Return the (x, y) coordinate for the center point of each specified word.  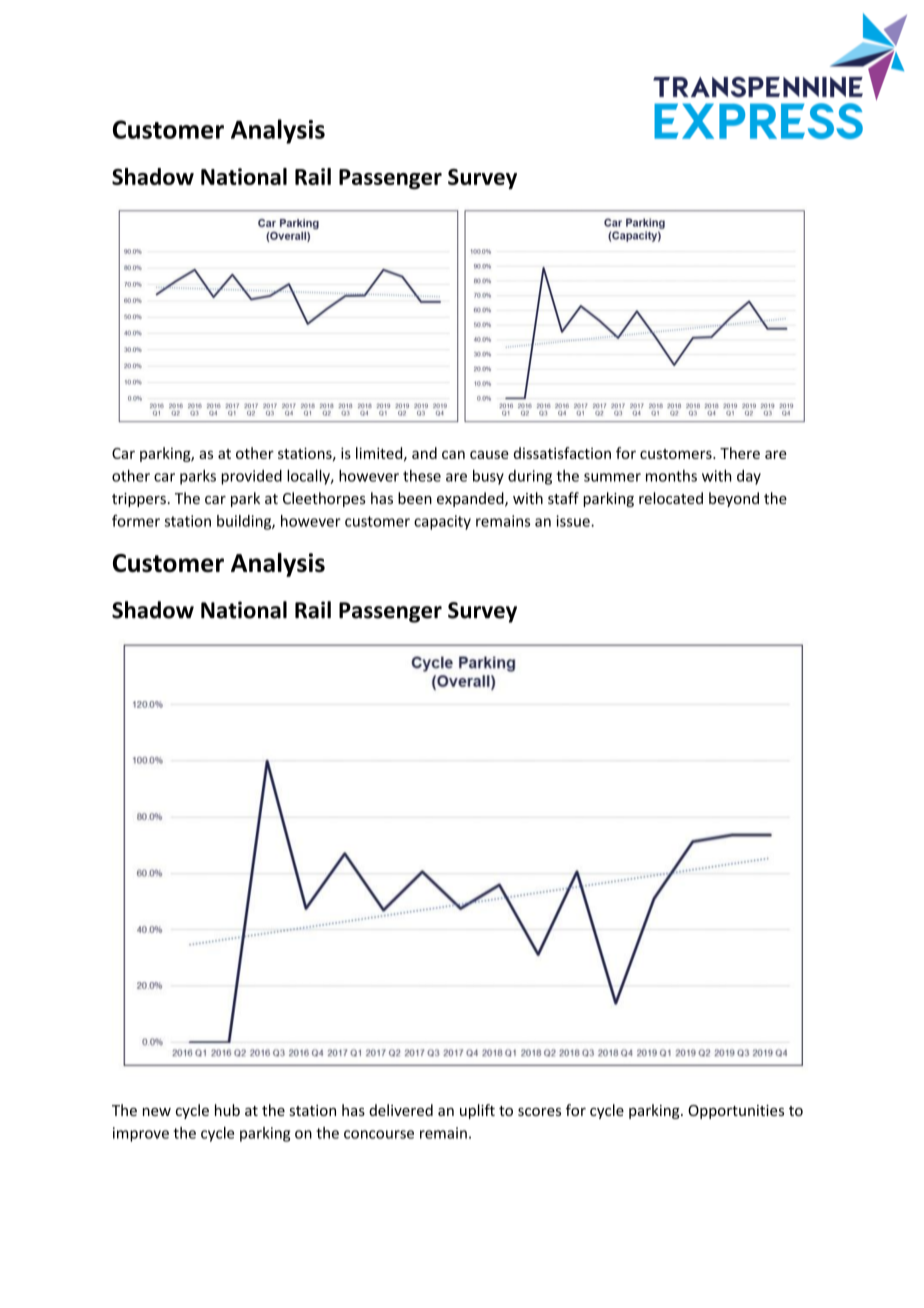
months (671, 476)
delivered (401, 1110)
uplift (477, 1111)
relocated (671, 498)
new (157, 1112)
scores (539, 1112)
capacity (442, 522)
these (422, 476)
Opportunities (736, 1112)
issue (574, 521)
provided (251, 477)
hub (227, 1110)
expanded (471, 499)
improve (141, 1134)
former (136, 521)
